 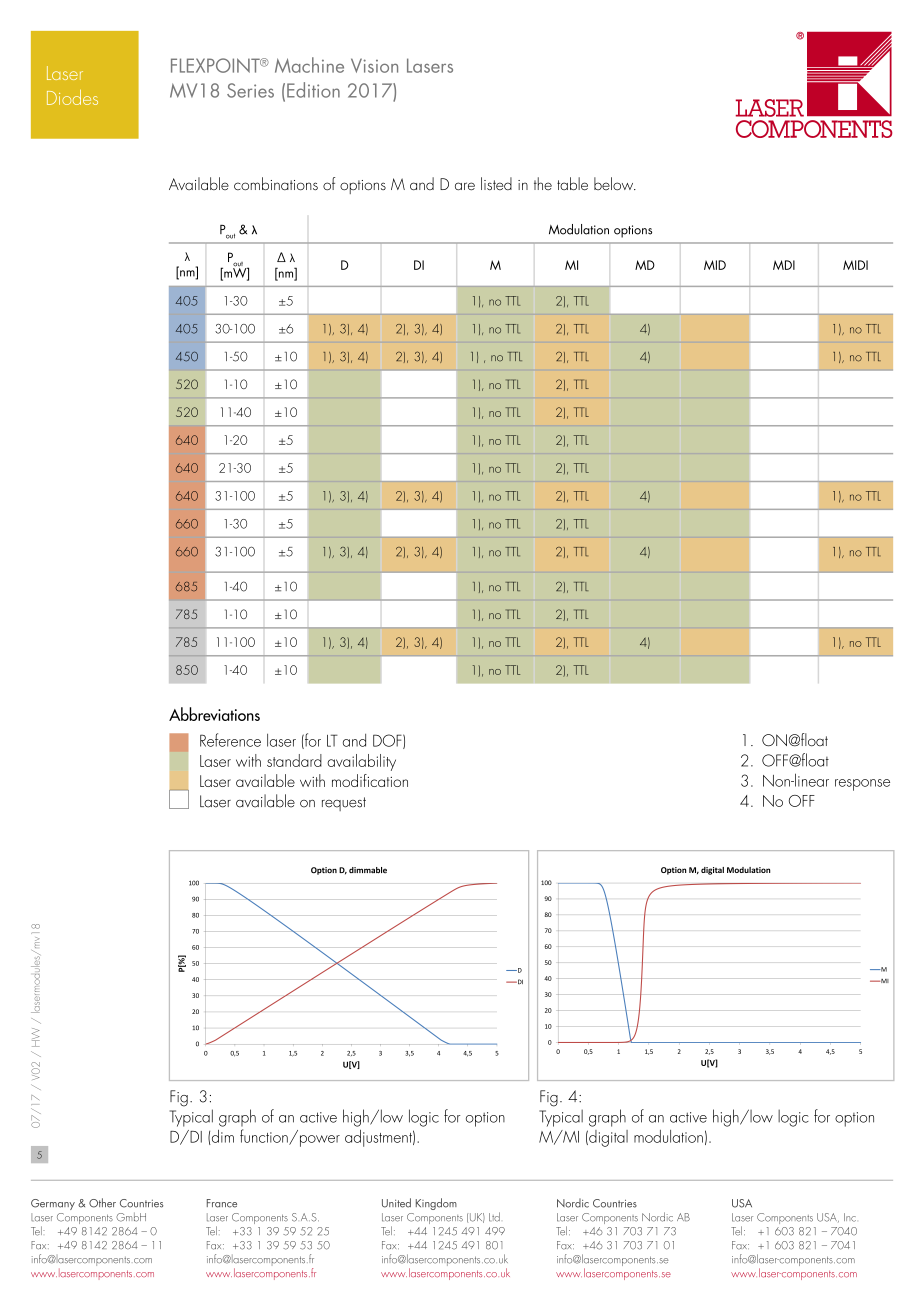 I want to click on MDI, so click(x=784, y=265).
